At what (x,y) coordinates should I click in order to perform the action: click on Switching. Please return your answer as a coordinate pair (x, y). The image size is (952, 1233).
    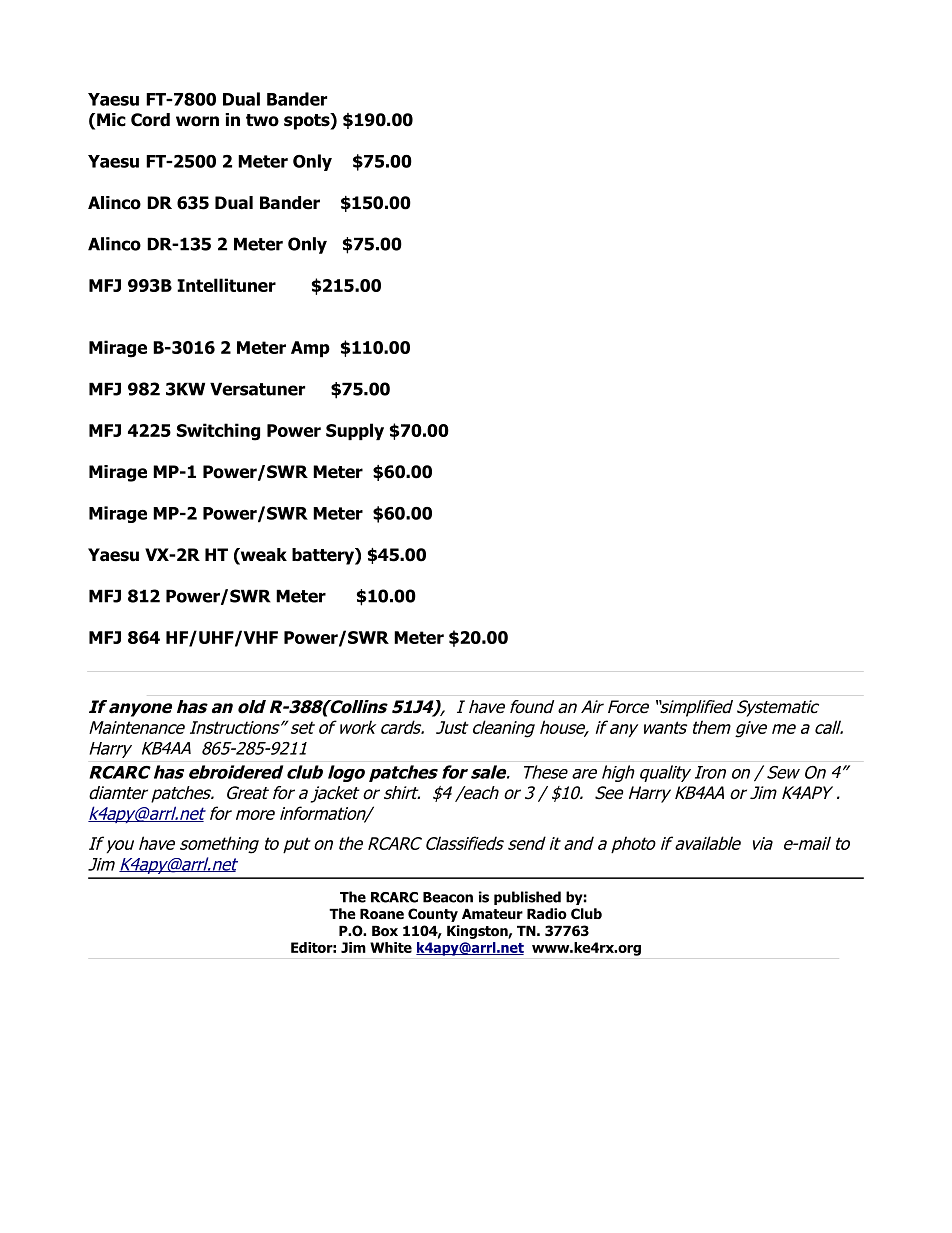
    Looking at the image, I should click on (218, 432).
